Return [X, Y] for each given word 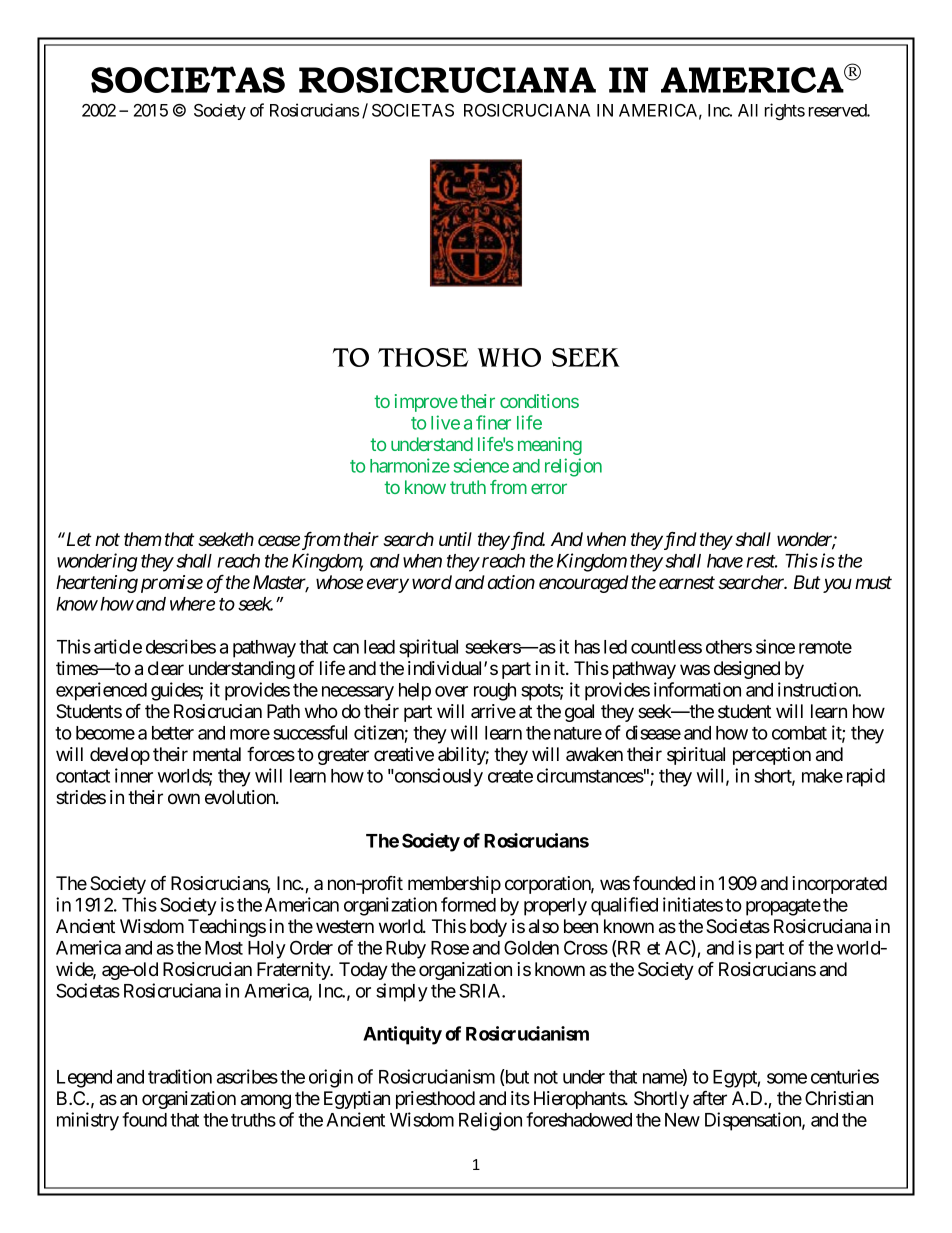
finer [493, 422]
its [520, 1098]
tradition [180, 1076]
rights [785, 111]
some [787, 1078]
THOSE [423, 357]
